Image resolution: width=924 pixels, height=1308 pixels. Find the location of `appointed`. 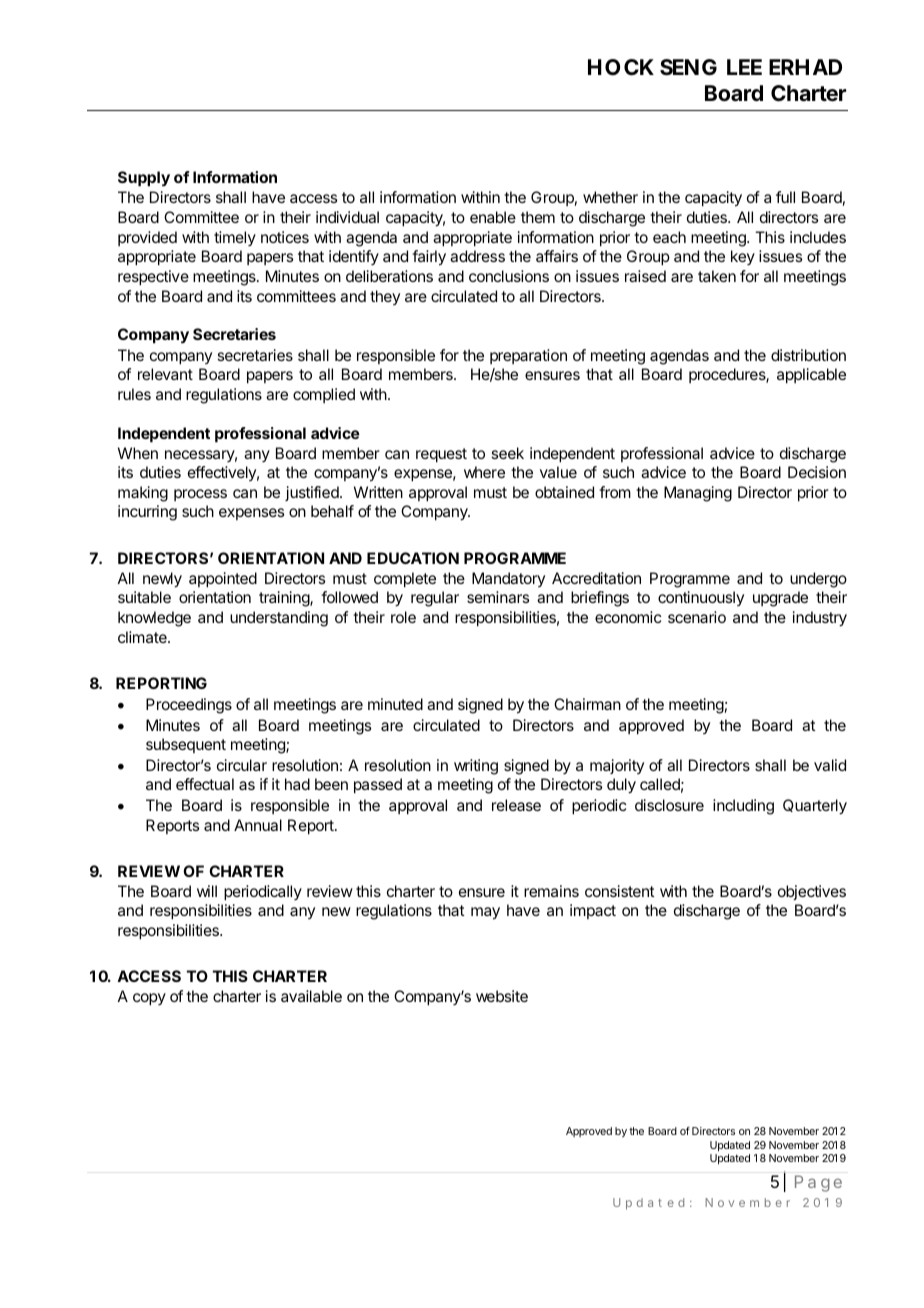

appointed is located at coordinates (223, 580).
